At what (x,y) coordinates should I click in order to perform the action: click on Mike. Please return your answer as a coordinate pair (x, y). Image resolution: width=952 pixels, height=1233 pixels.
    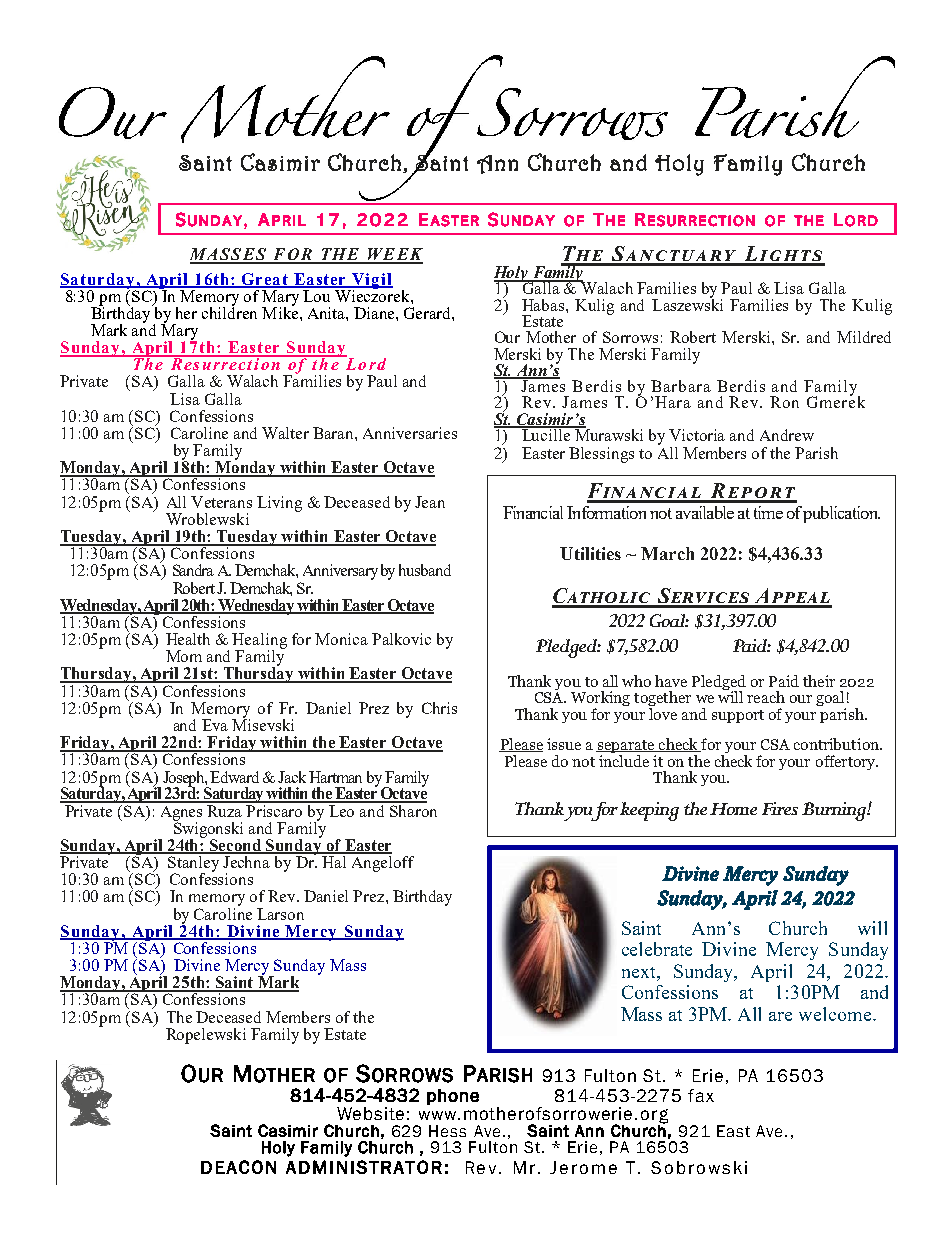
    Looking at the image, I should click on (281, 311).
